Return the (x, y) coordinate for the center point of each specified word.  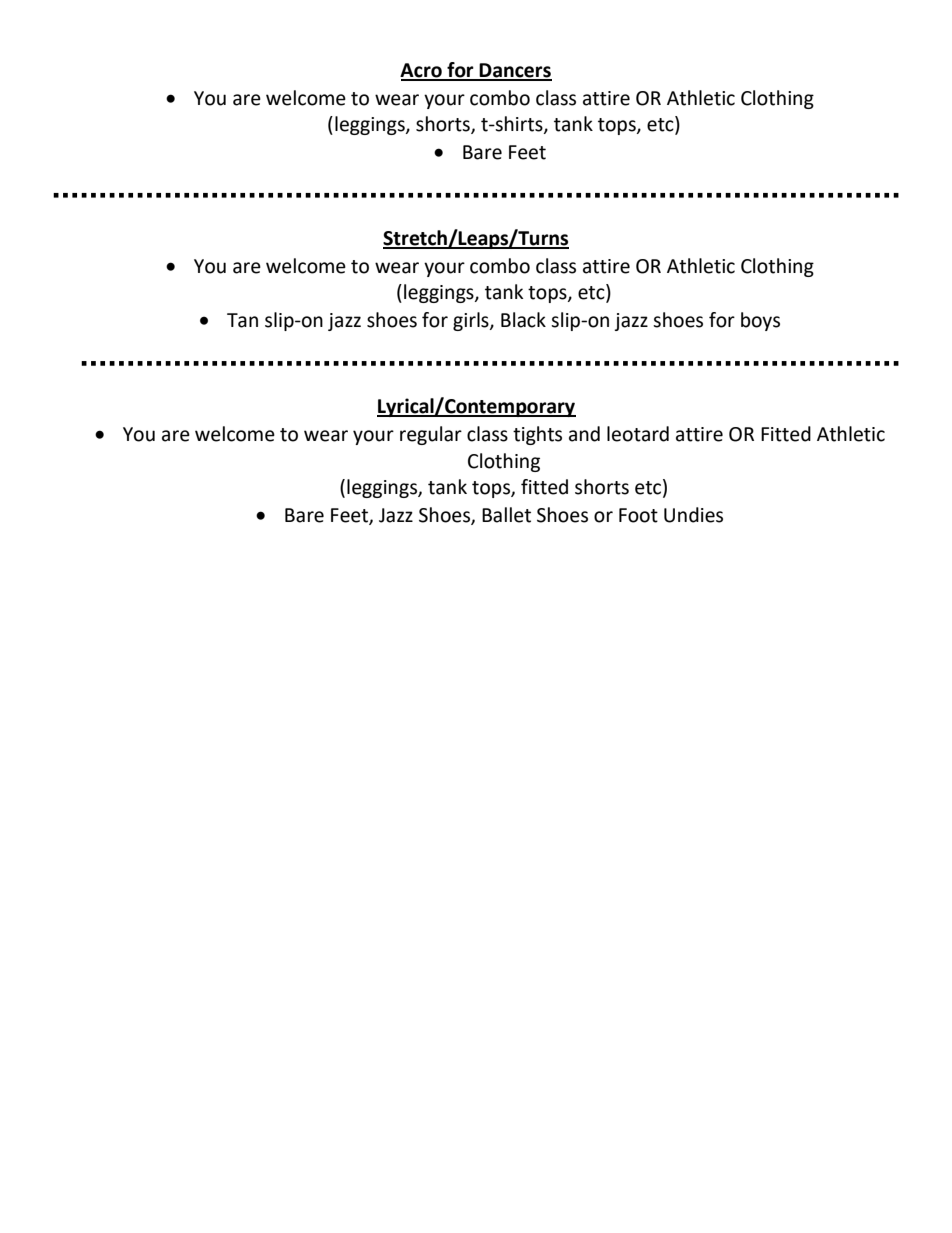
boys (760, 321)
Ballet (506, 515)
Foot (638, 515)
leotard (638, 434)
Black (523, 320)
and (584, 434)
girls (472, 321)
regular (431, 435)
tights (537, 435)
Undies (693, 515)
